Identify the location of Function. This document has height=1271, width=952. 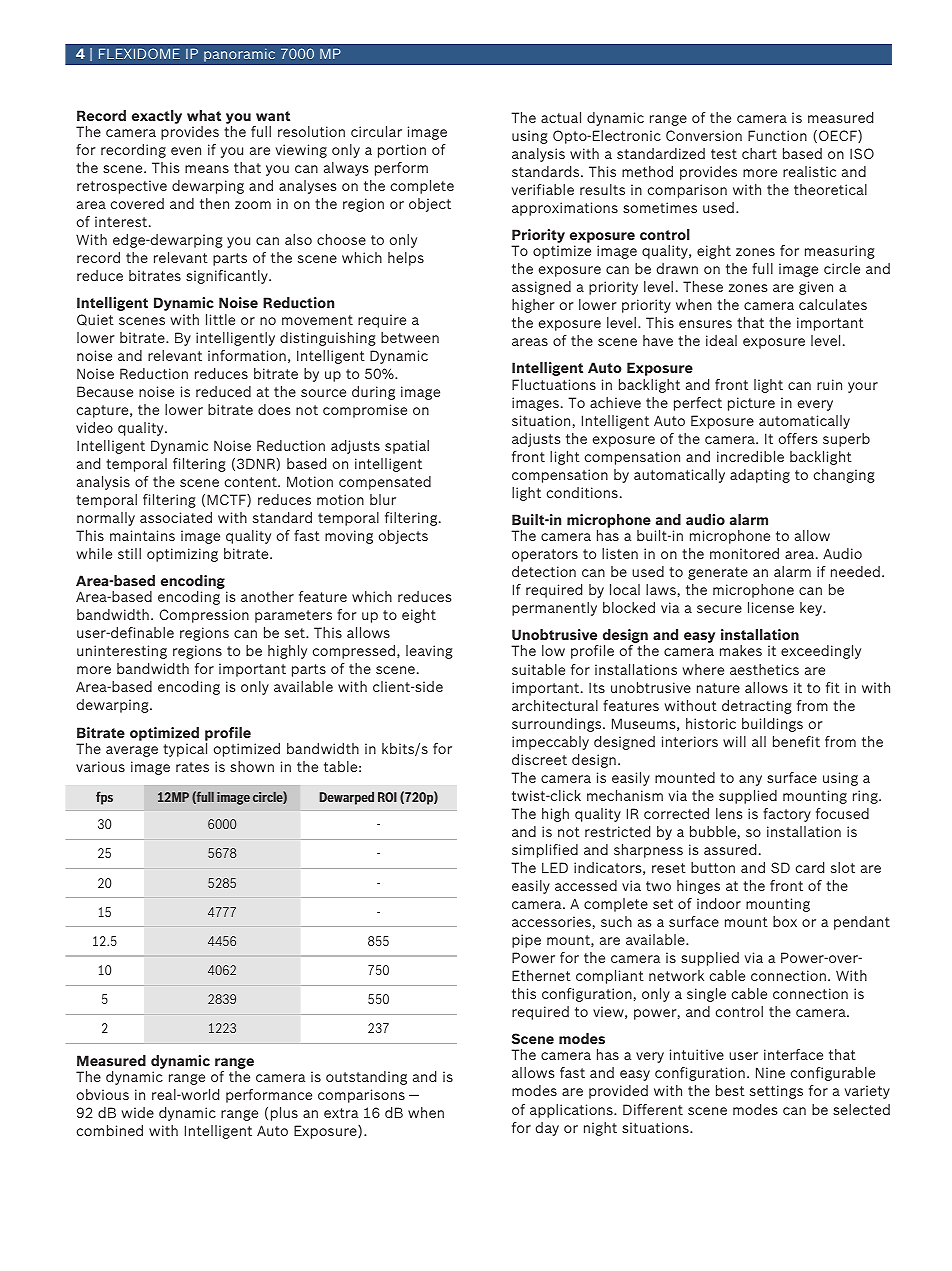
(777, 135).
